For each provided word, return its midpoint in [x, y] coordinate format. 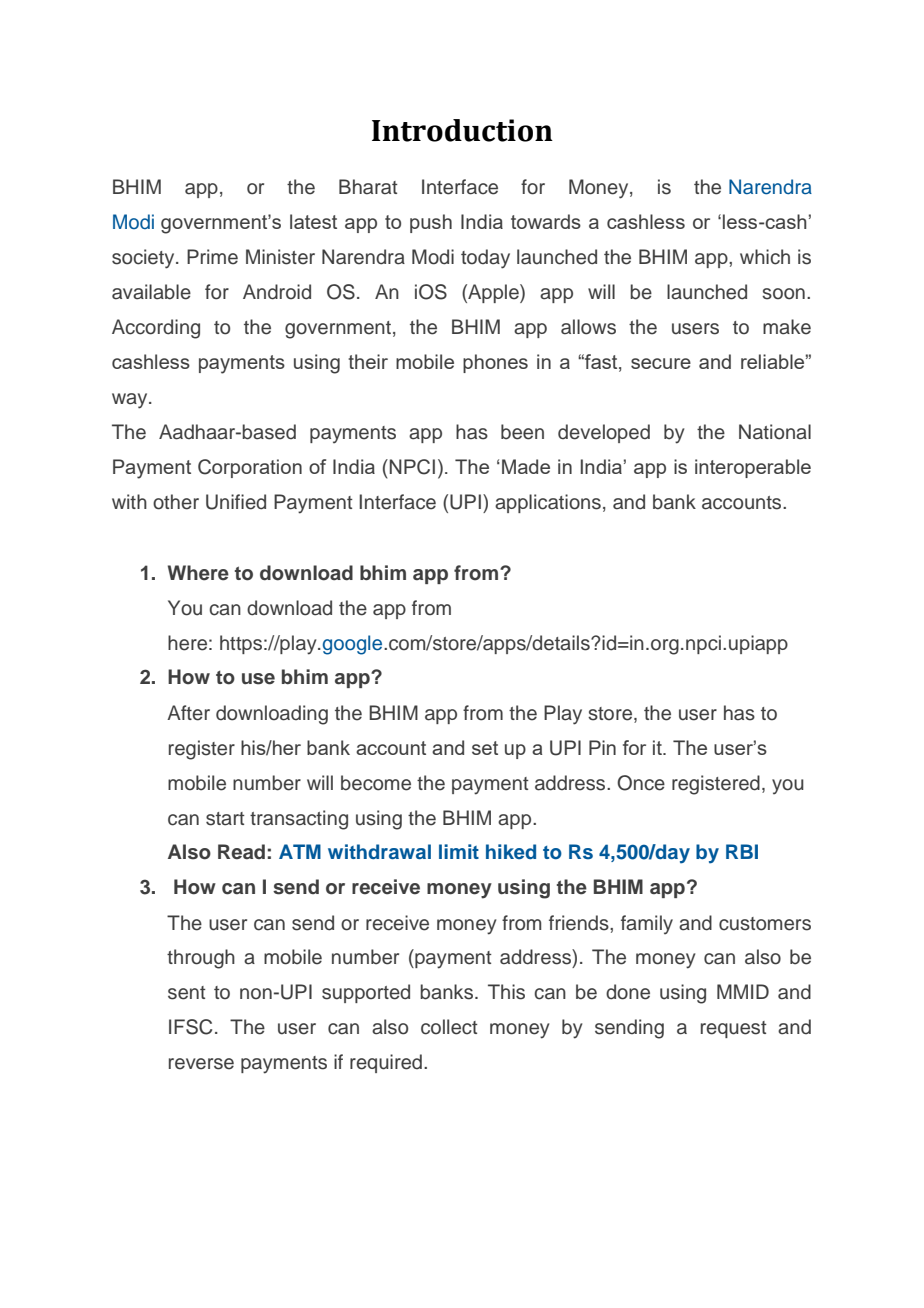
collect [449, 1027]
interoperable [753, 468]
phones [495, 363]
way [131, 401]
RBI [742, 851]
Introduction [462, 130]
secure [661, 363]
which [765, 257]
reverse [201, 1064]
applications [548, 503]
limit [459, 851]
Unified [236, 502]
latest [313, 221]
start [225, 819]
